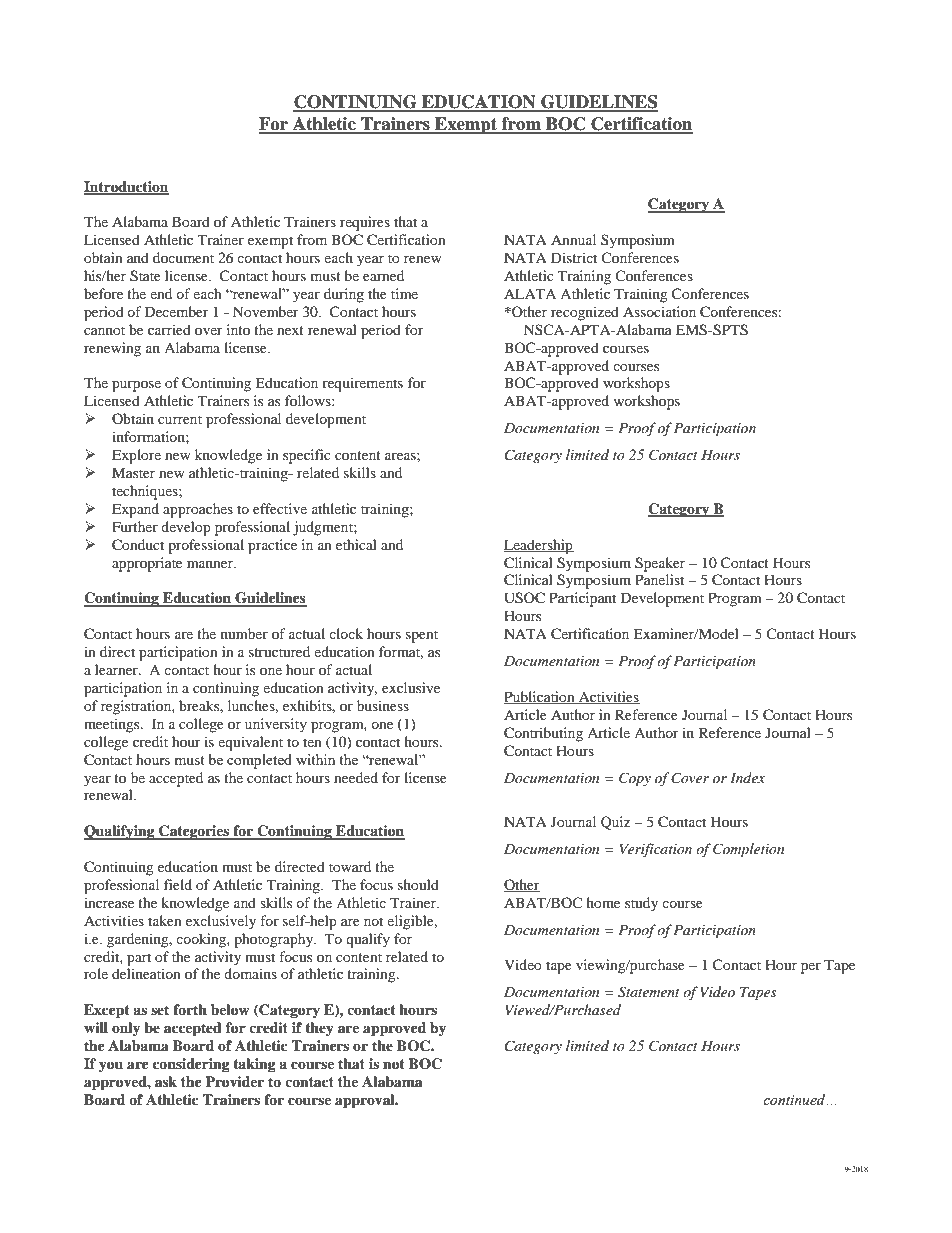 Image resolution: width=952 pixels, height=1233 pixels. Describe the element at coordinates (356, 544) in the page. I see `ethical` at that location.
